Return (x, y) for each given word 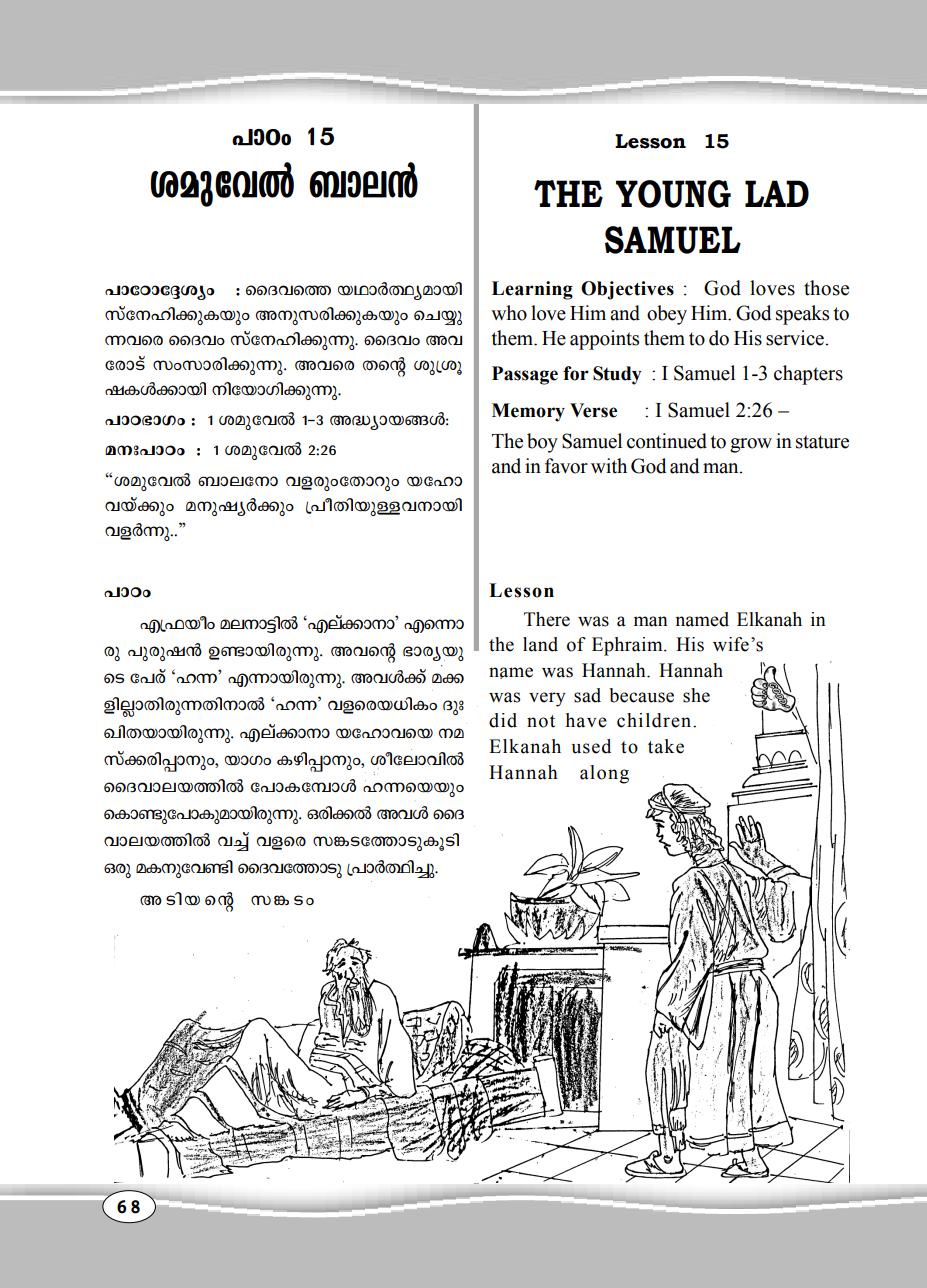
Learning (532, 290)
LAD (777, 193)
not (541, 721)
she (696, 695)
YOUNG (673, 194)
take (666, 746)
